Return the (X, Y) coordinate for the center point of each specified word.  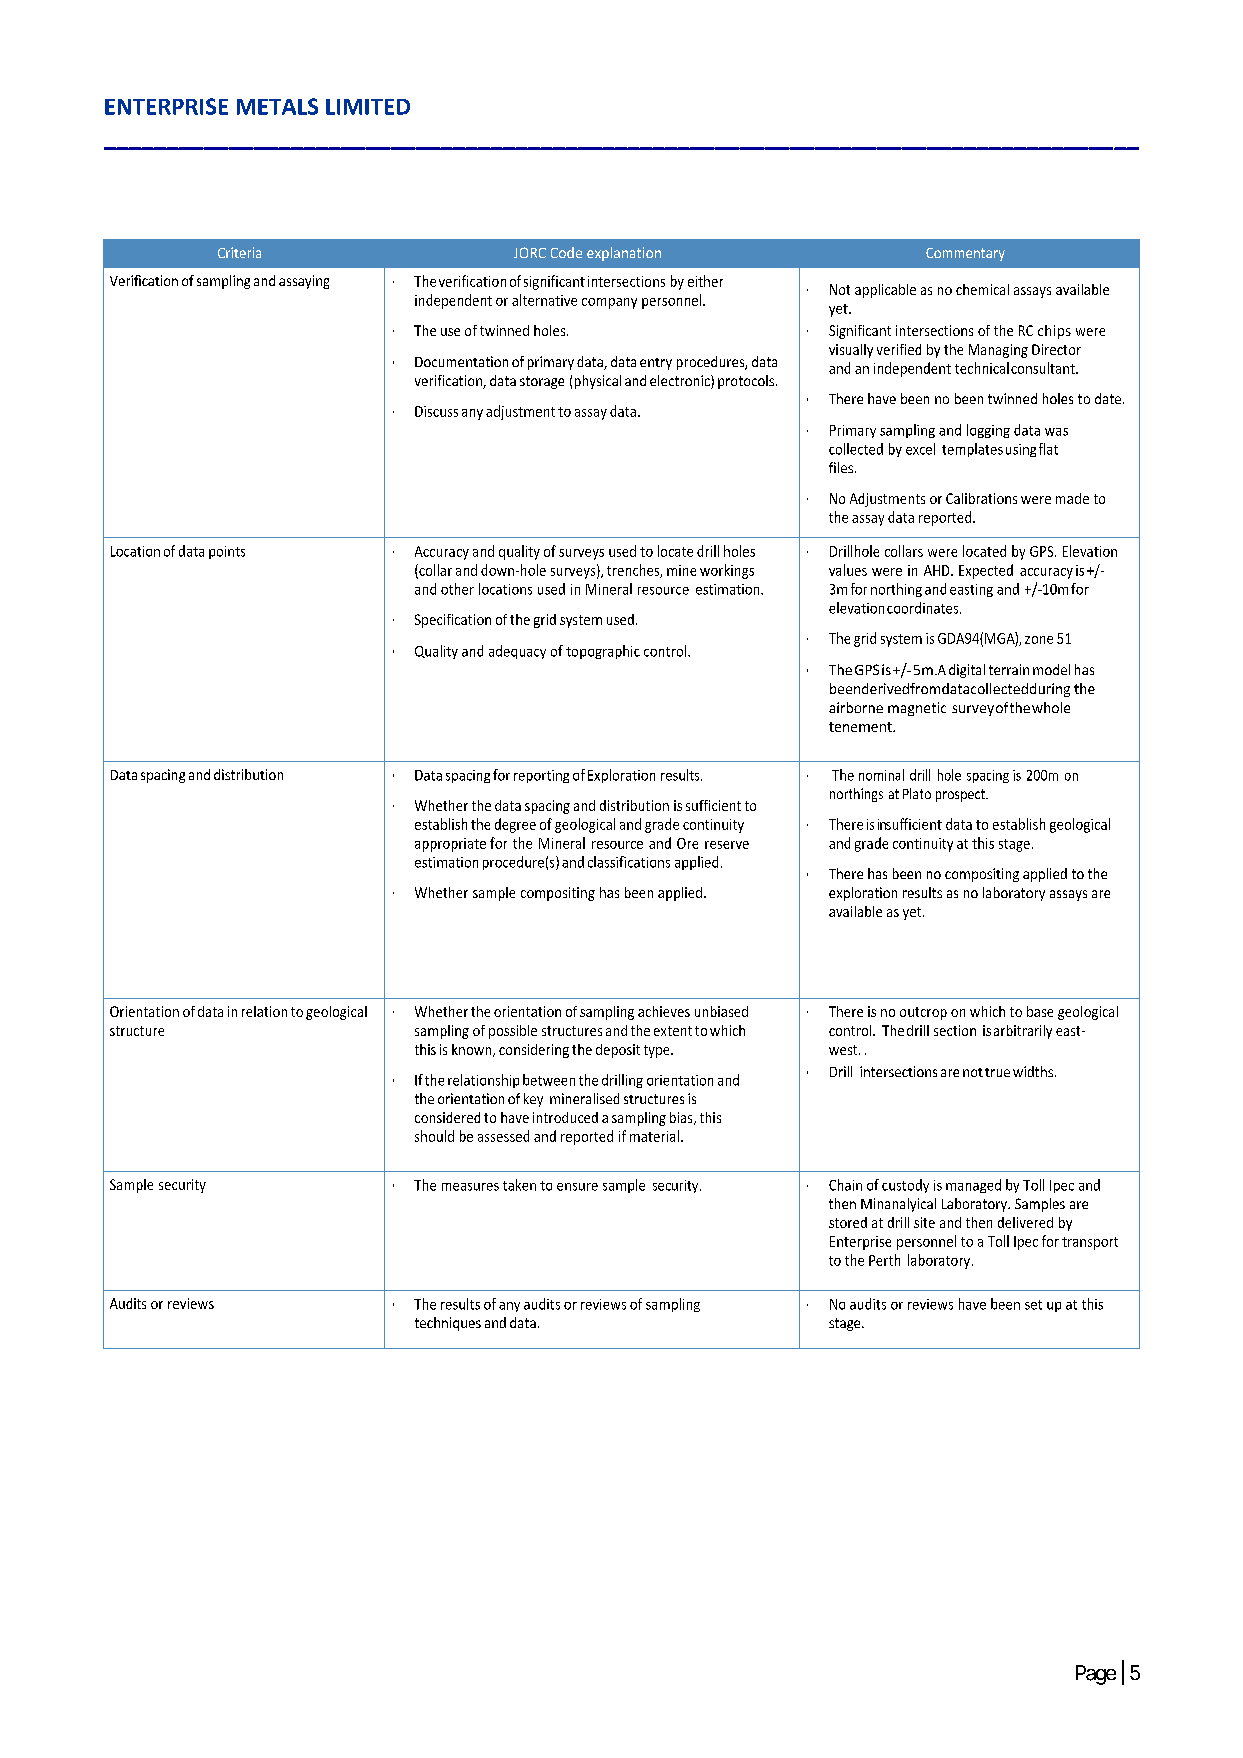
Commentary (965, 254)
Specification (453, 621)
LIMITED (368, 107)
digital (967, 671)
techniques (448, 1324)
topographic (603, 652)
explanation (624, 254)
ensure (577, 1187)
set (1033, 1305)
